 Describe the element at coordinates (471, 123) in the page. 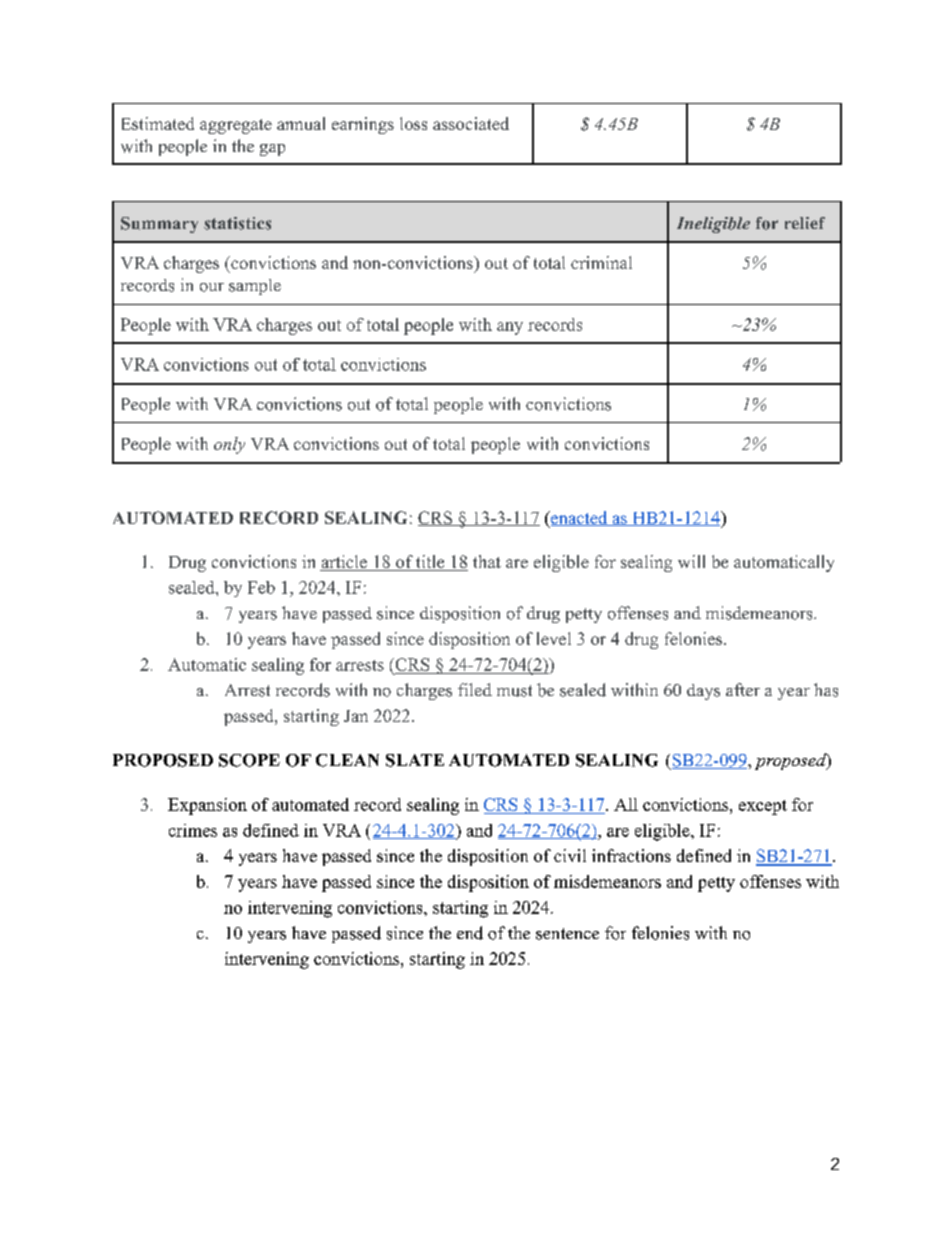

I see `associated` at that location.
